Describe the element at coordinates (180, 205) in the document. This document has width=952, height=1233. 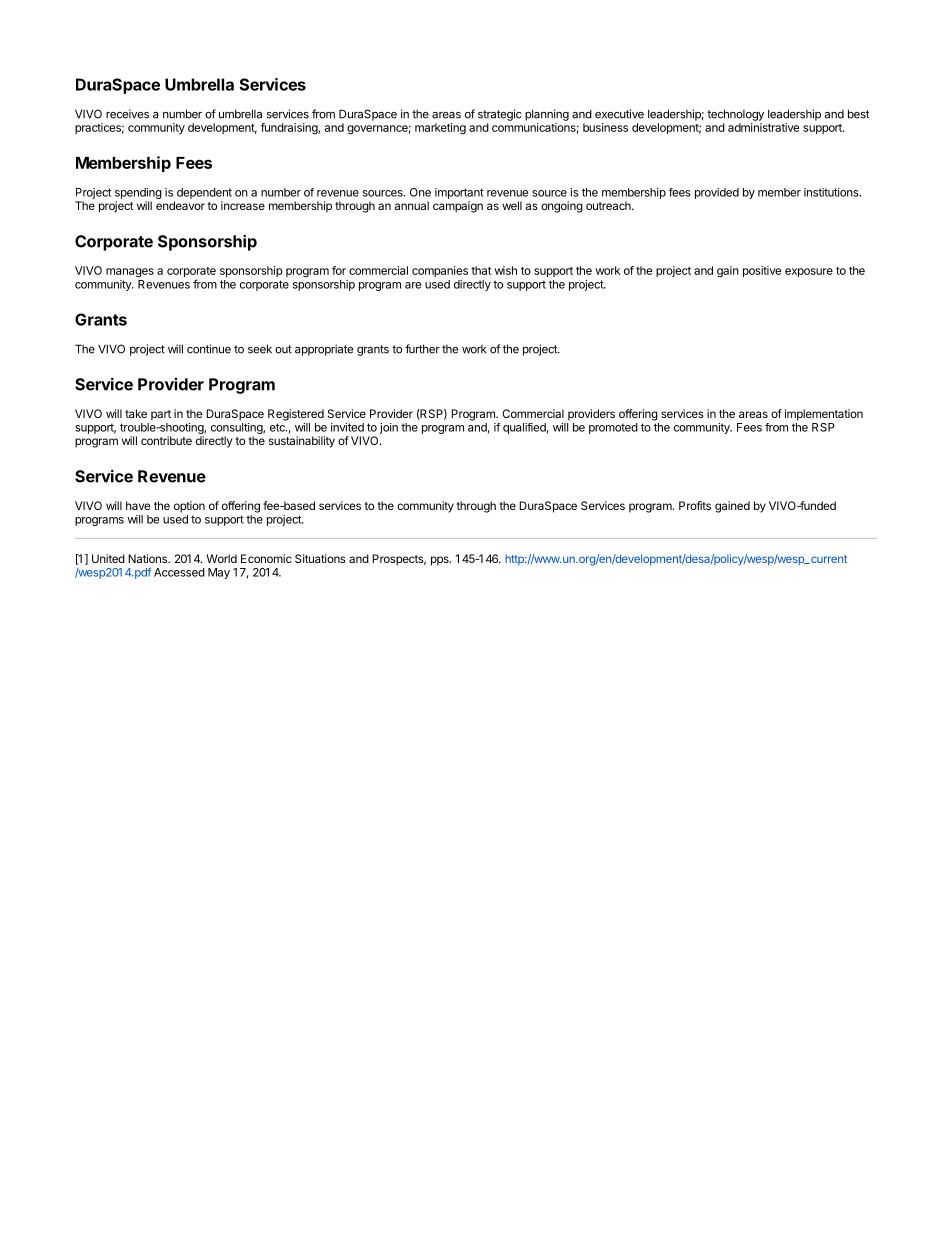
I see `endeavor` at that location.
